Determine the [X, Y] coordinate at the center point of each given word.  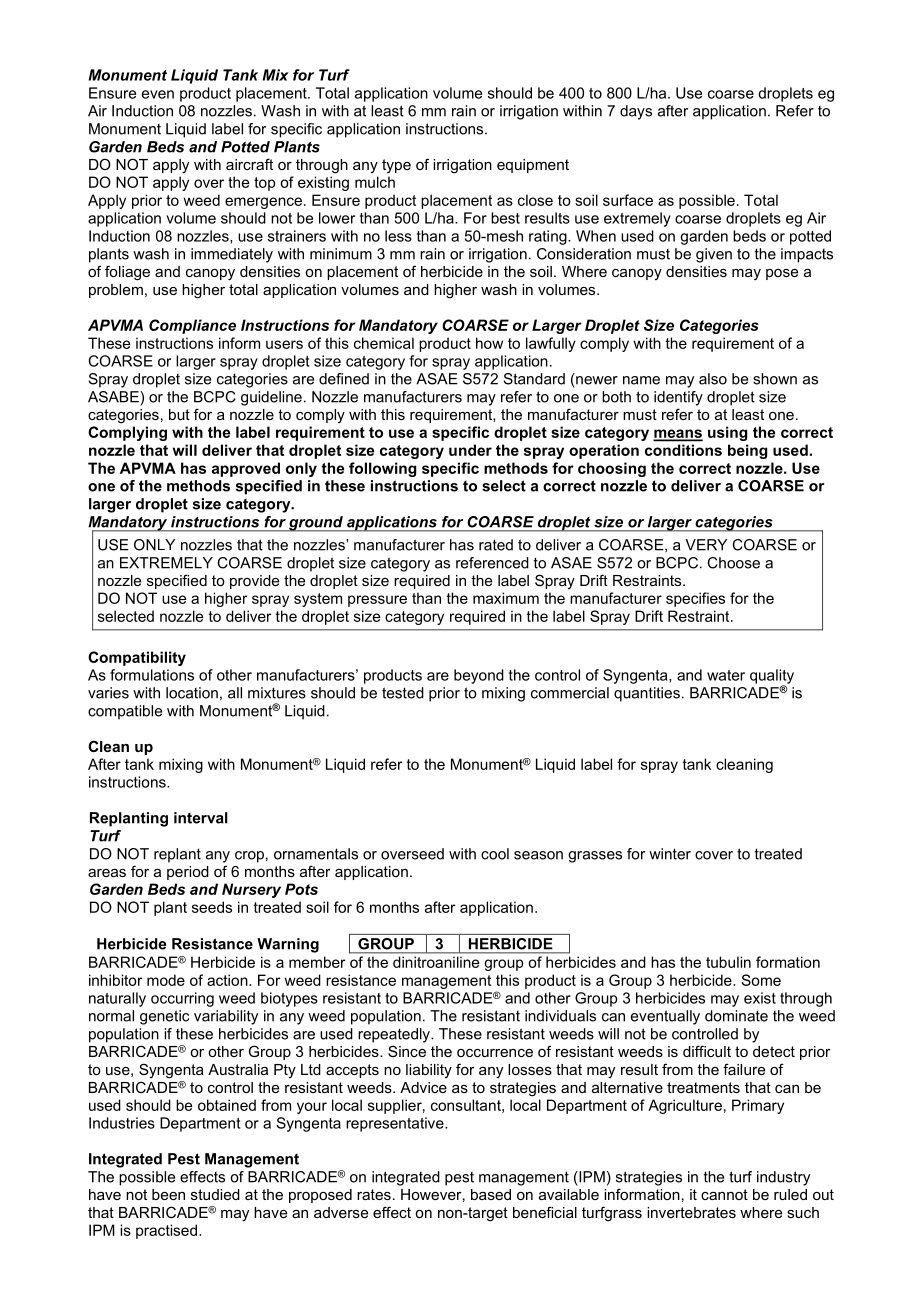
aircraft [249, 164]
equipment [533, 166]
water [726, 675]
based [491, 1194]
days [636, 112]
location [192, 693]
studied [215, 1194]
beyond [479, 676]
